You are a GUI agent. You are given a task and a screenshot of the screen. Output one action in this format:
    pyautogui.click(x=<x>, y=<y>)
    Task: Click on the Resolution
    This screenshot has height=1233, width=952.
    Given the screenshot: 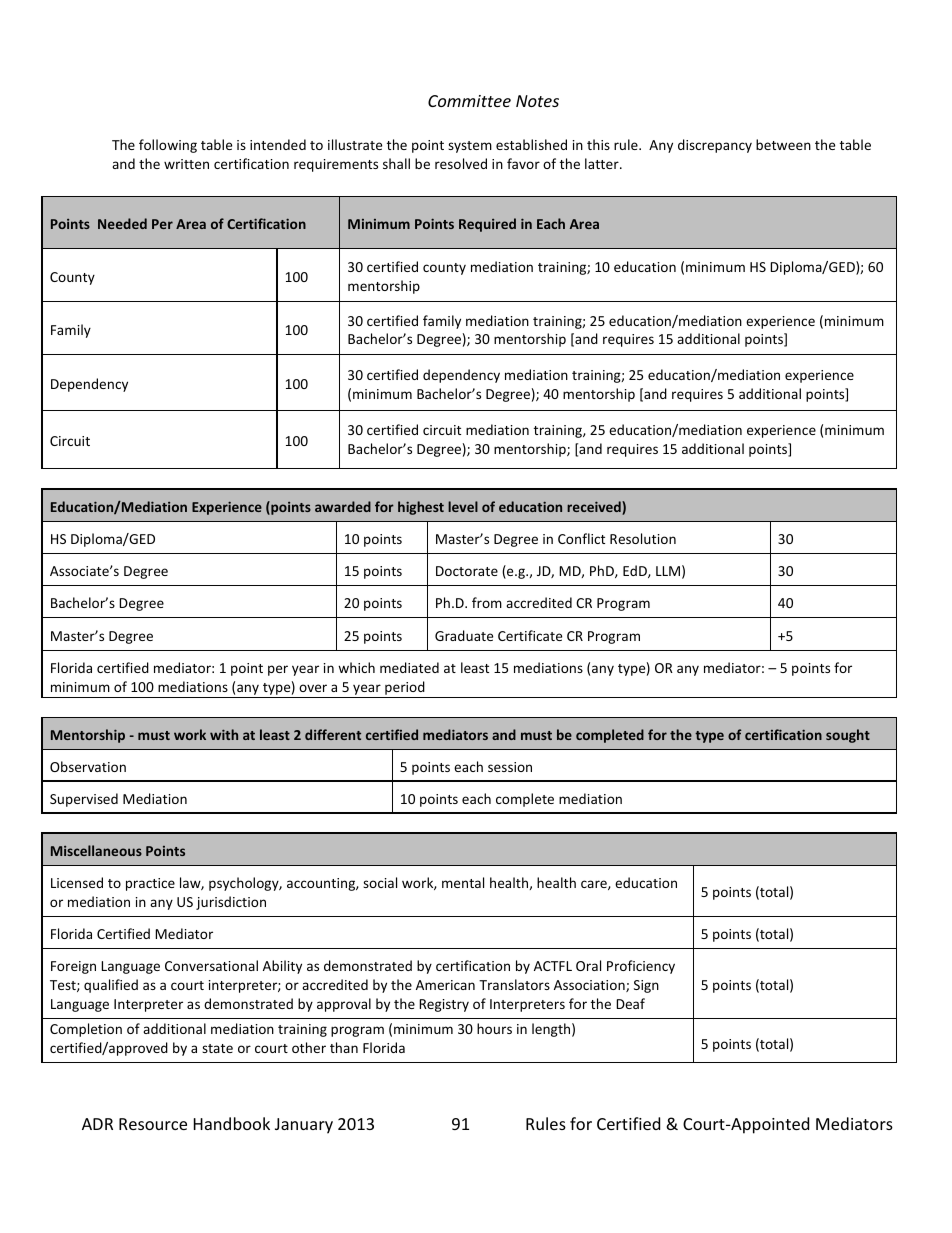 What is the action you would take?
    pyautogui.click(x=643, y=538)
